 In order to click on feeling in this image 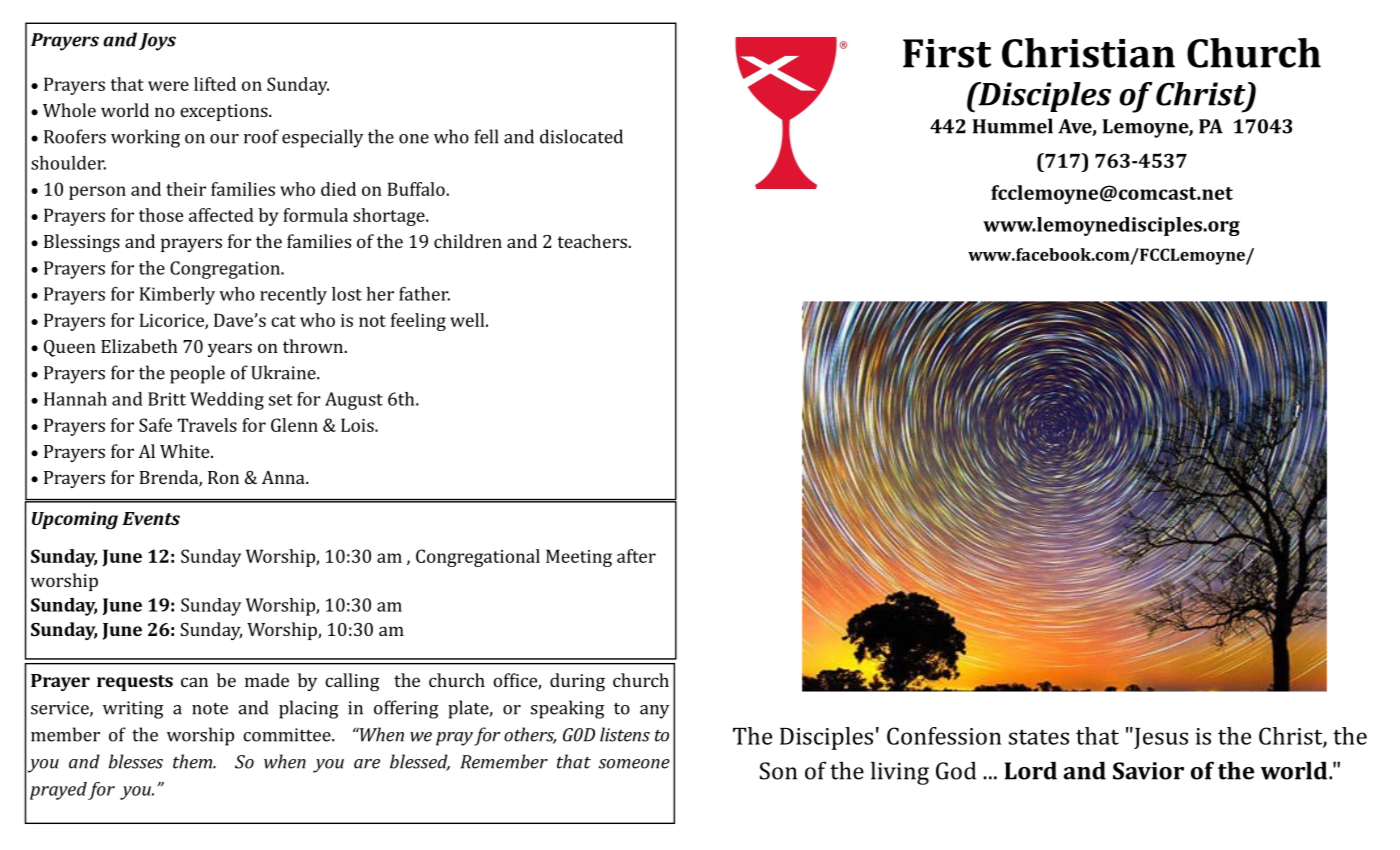, I will do `click(418, 322)`.
